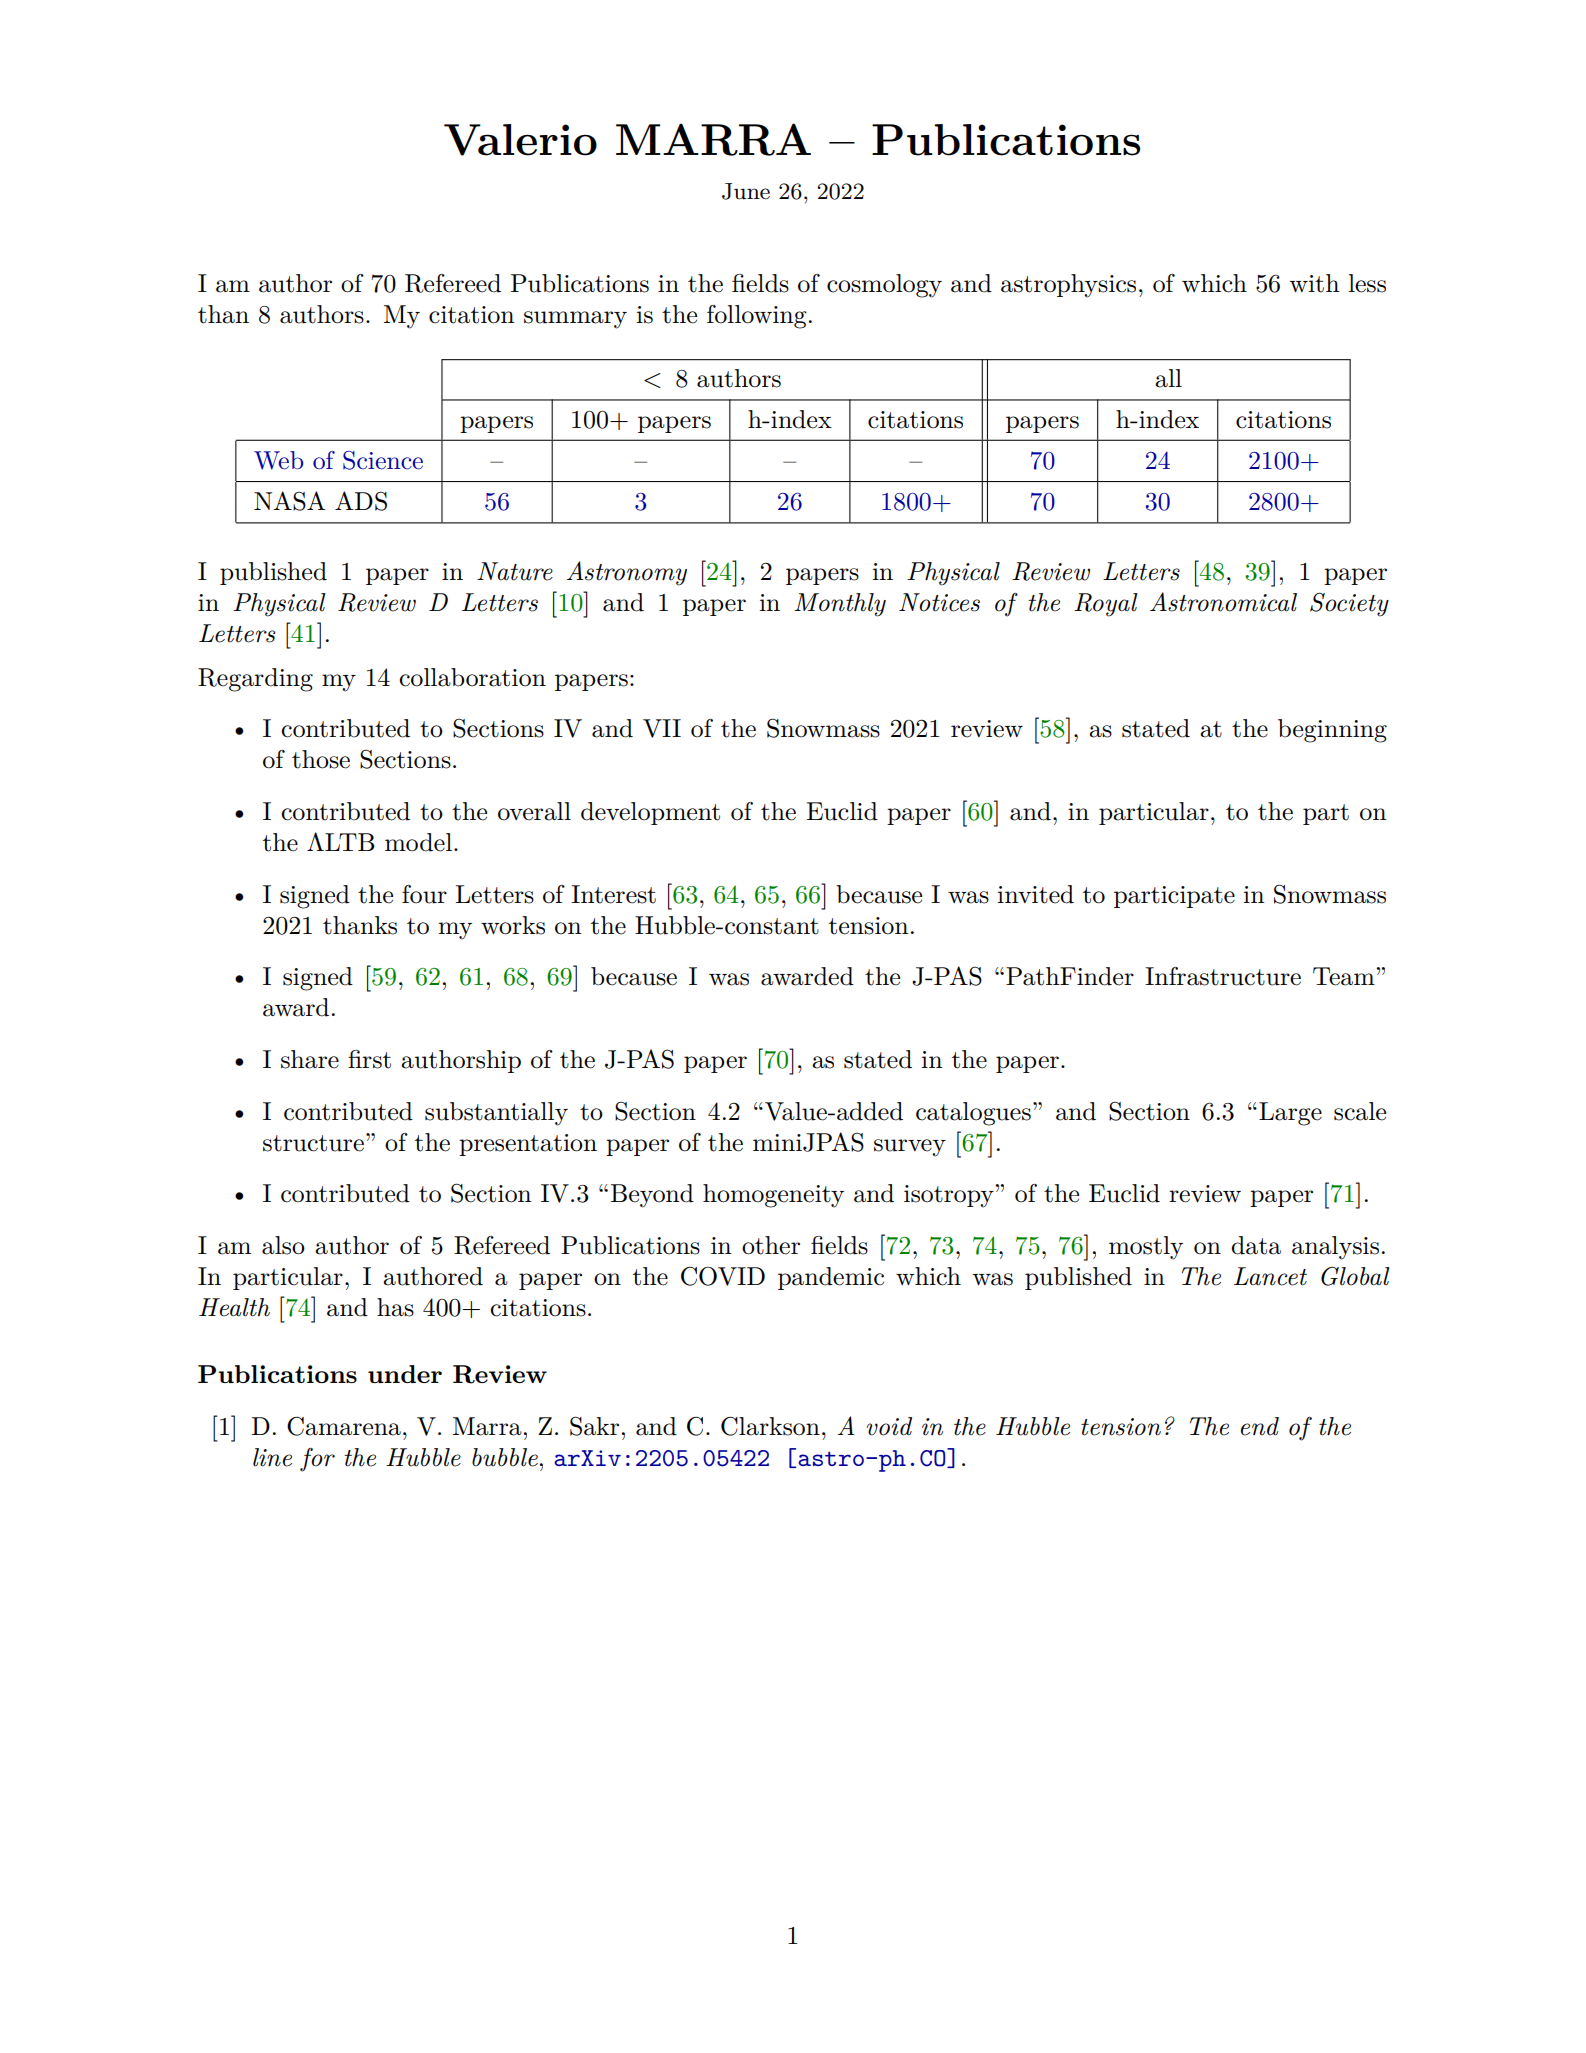  I want to click on model, so click(418, 842).
